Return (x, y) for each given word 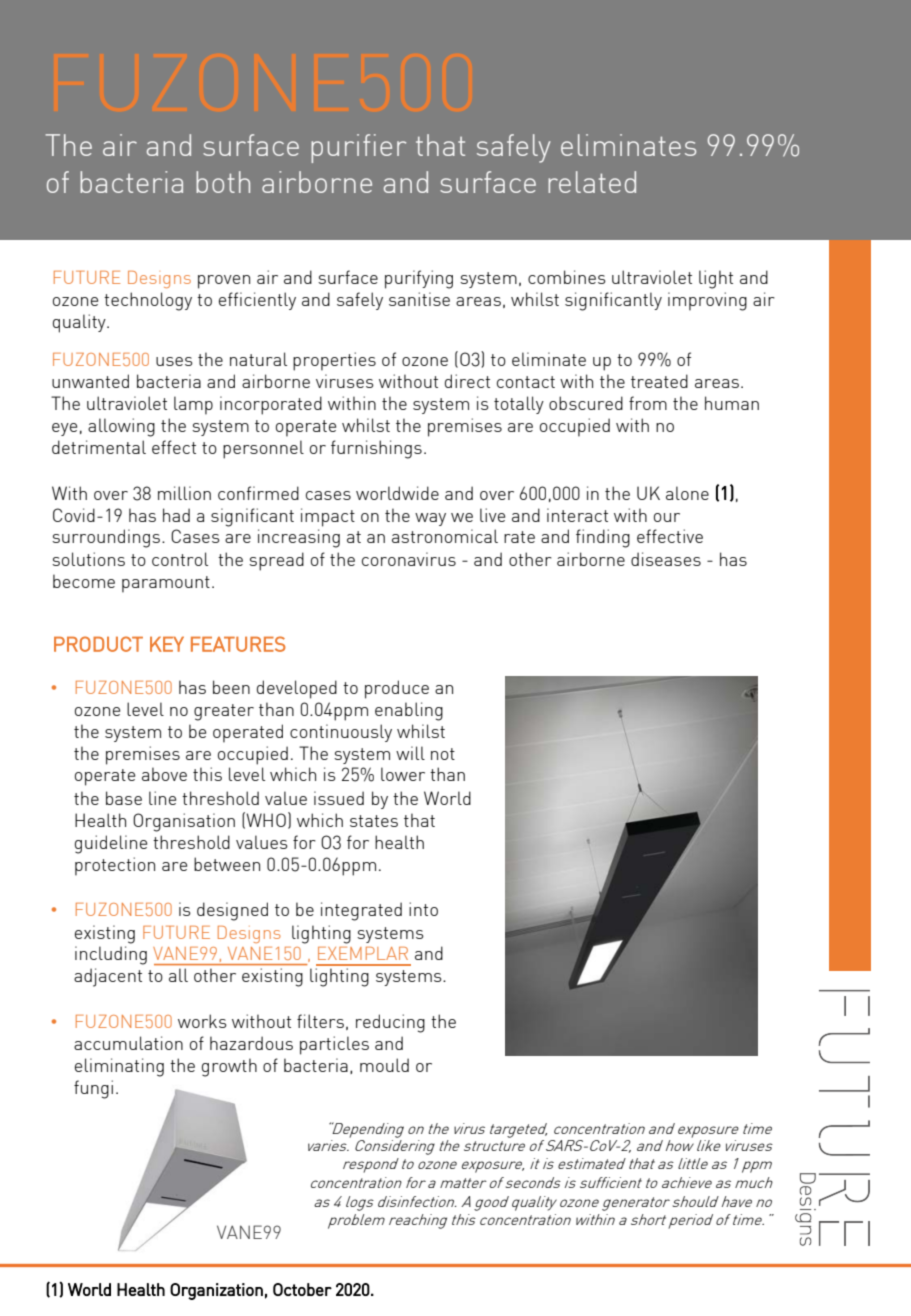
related (592, 182)
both (223, 182)
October (302, 1289)
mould (384, 1065)
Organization (216, 1291)
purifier (358, 148)
